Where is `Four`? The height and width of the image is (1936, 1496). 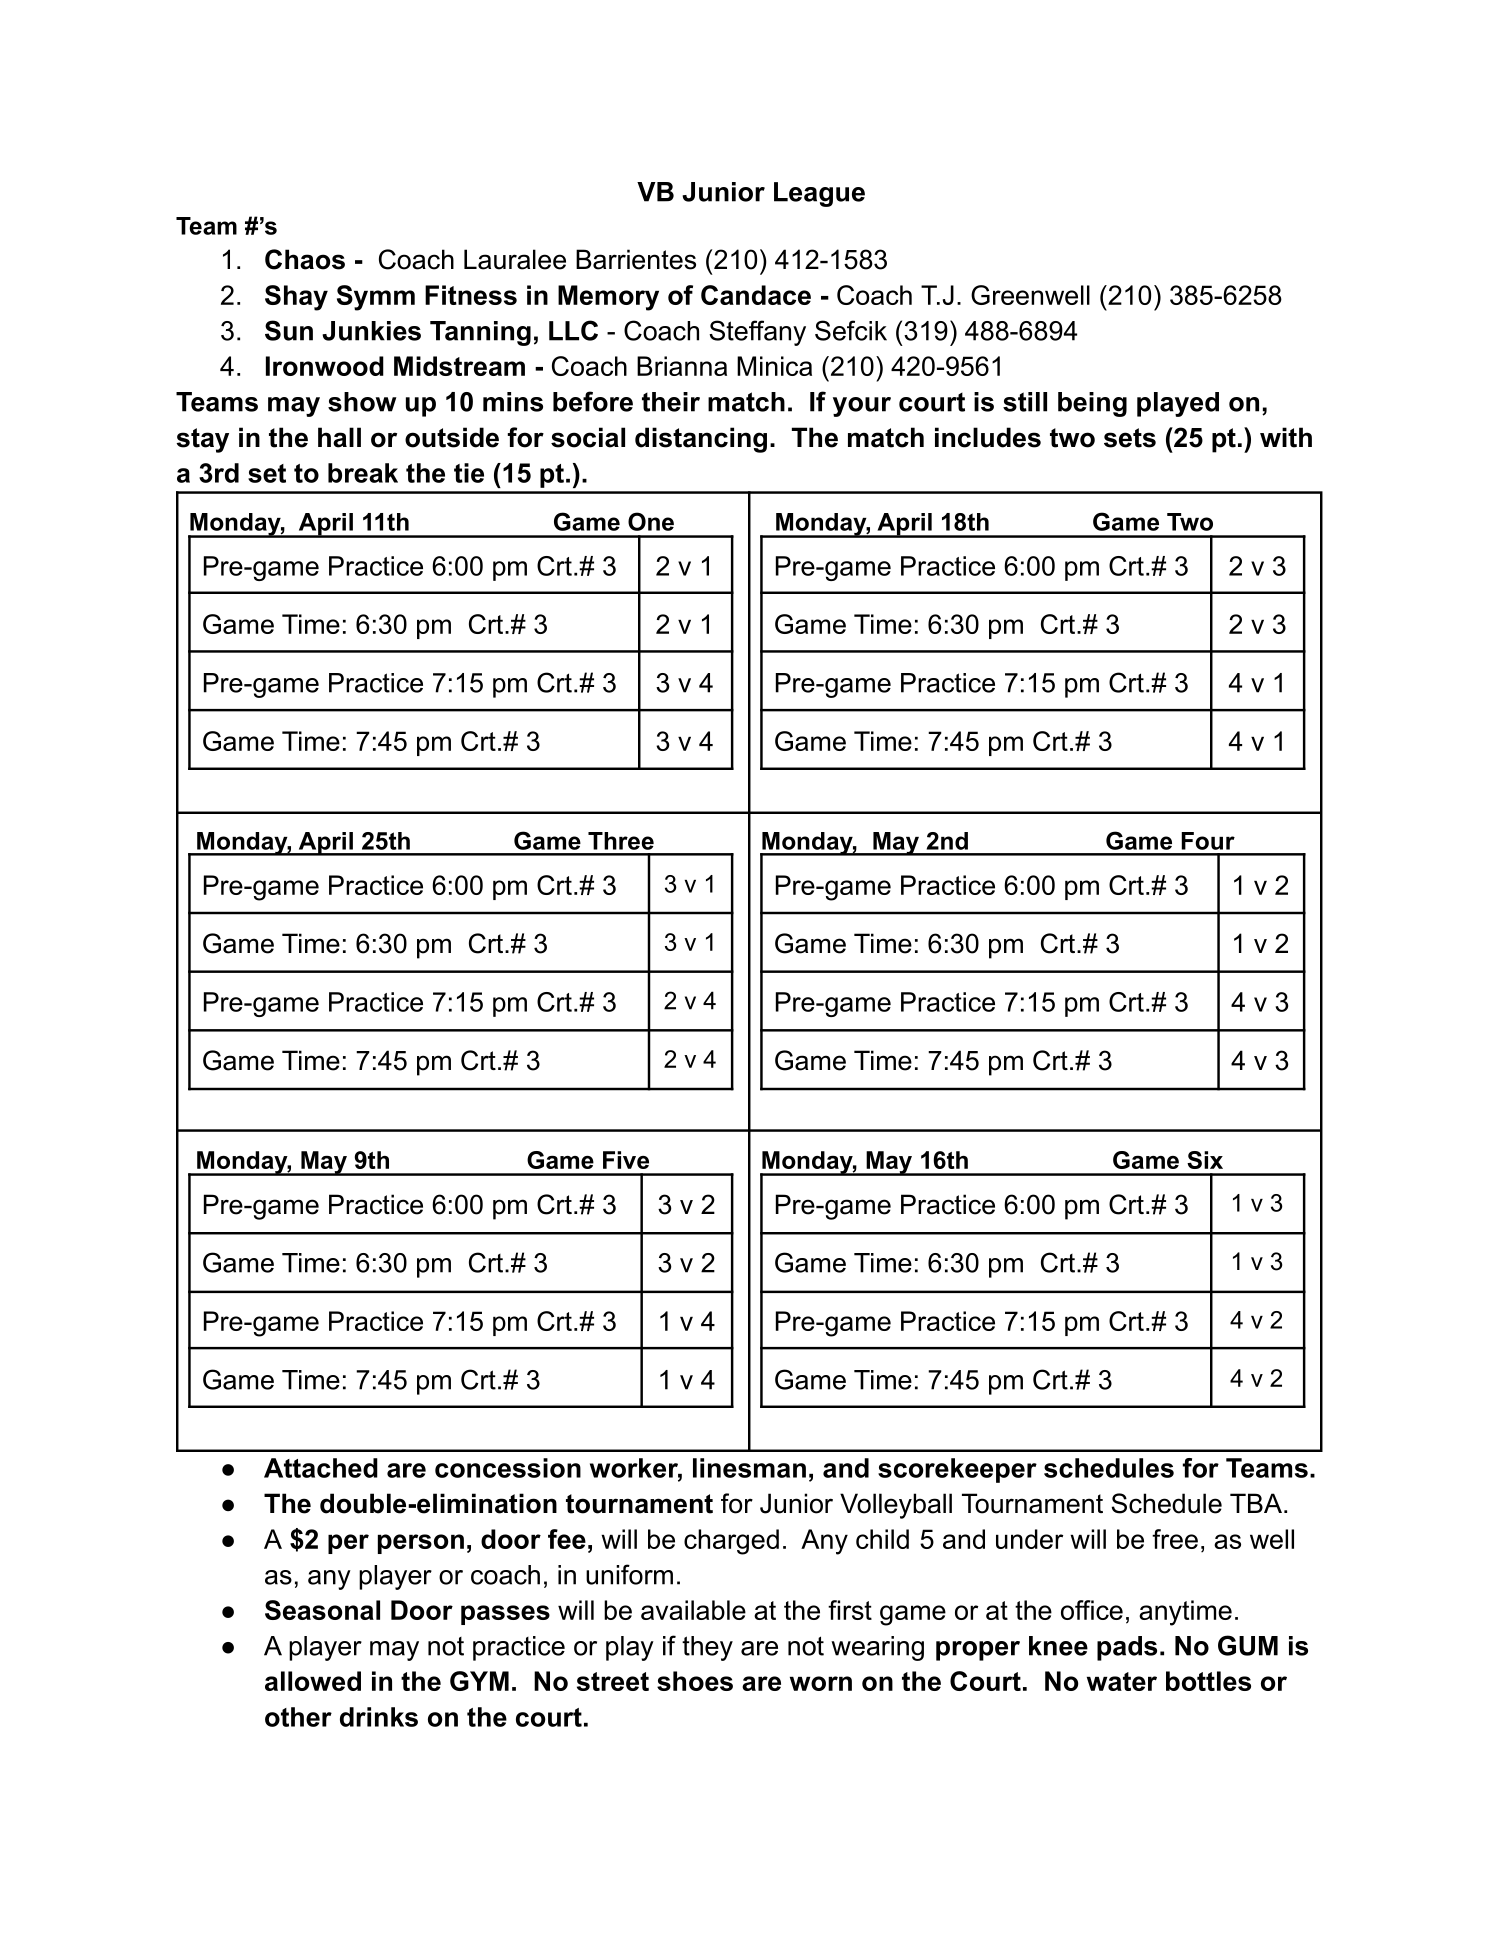
Four is located at coordinates (1208, 841).
